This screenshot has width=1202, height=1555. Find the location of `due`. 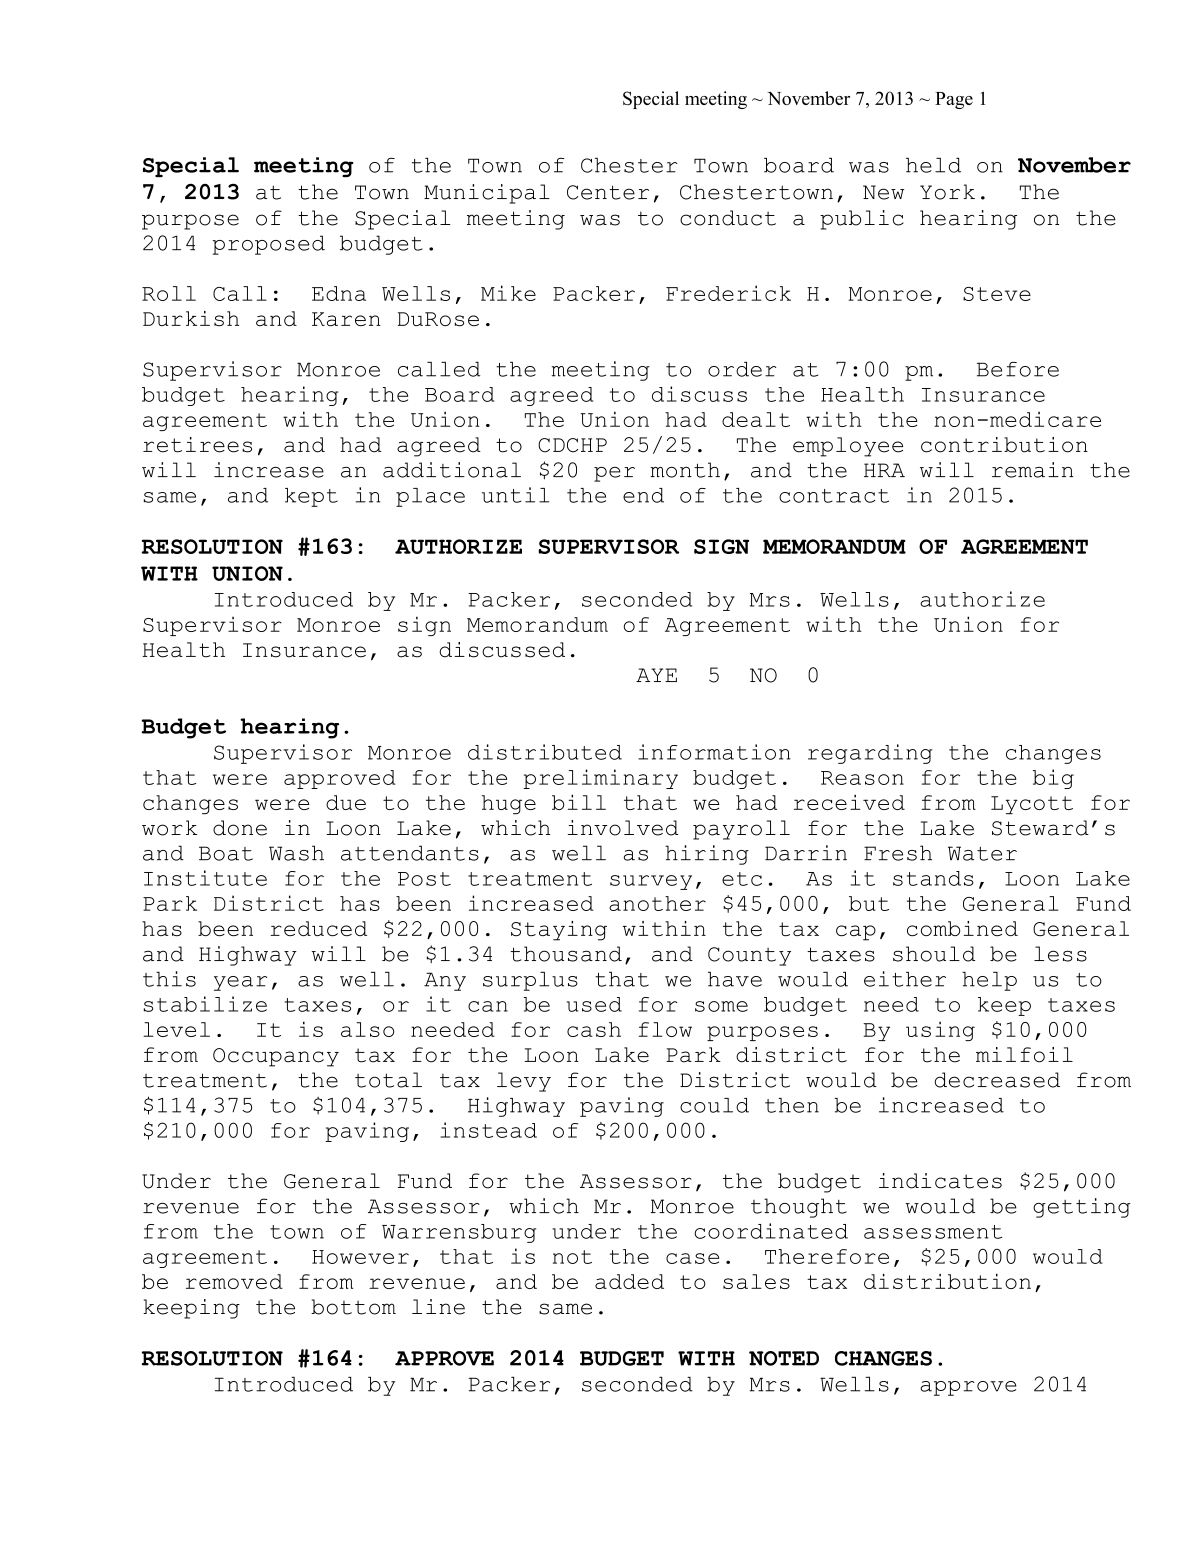

due is located at coordinates (346, 802).
